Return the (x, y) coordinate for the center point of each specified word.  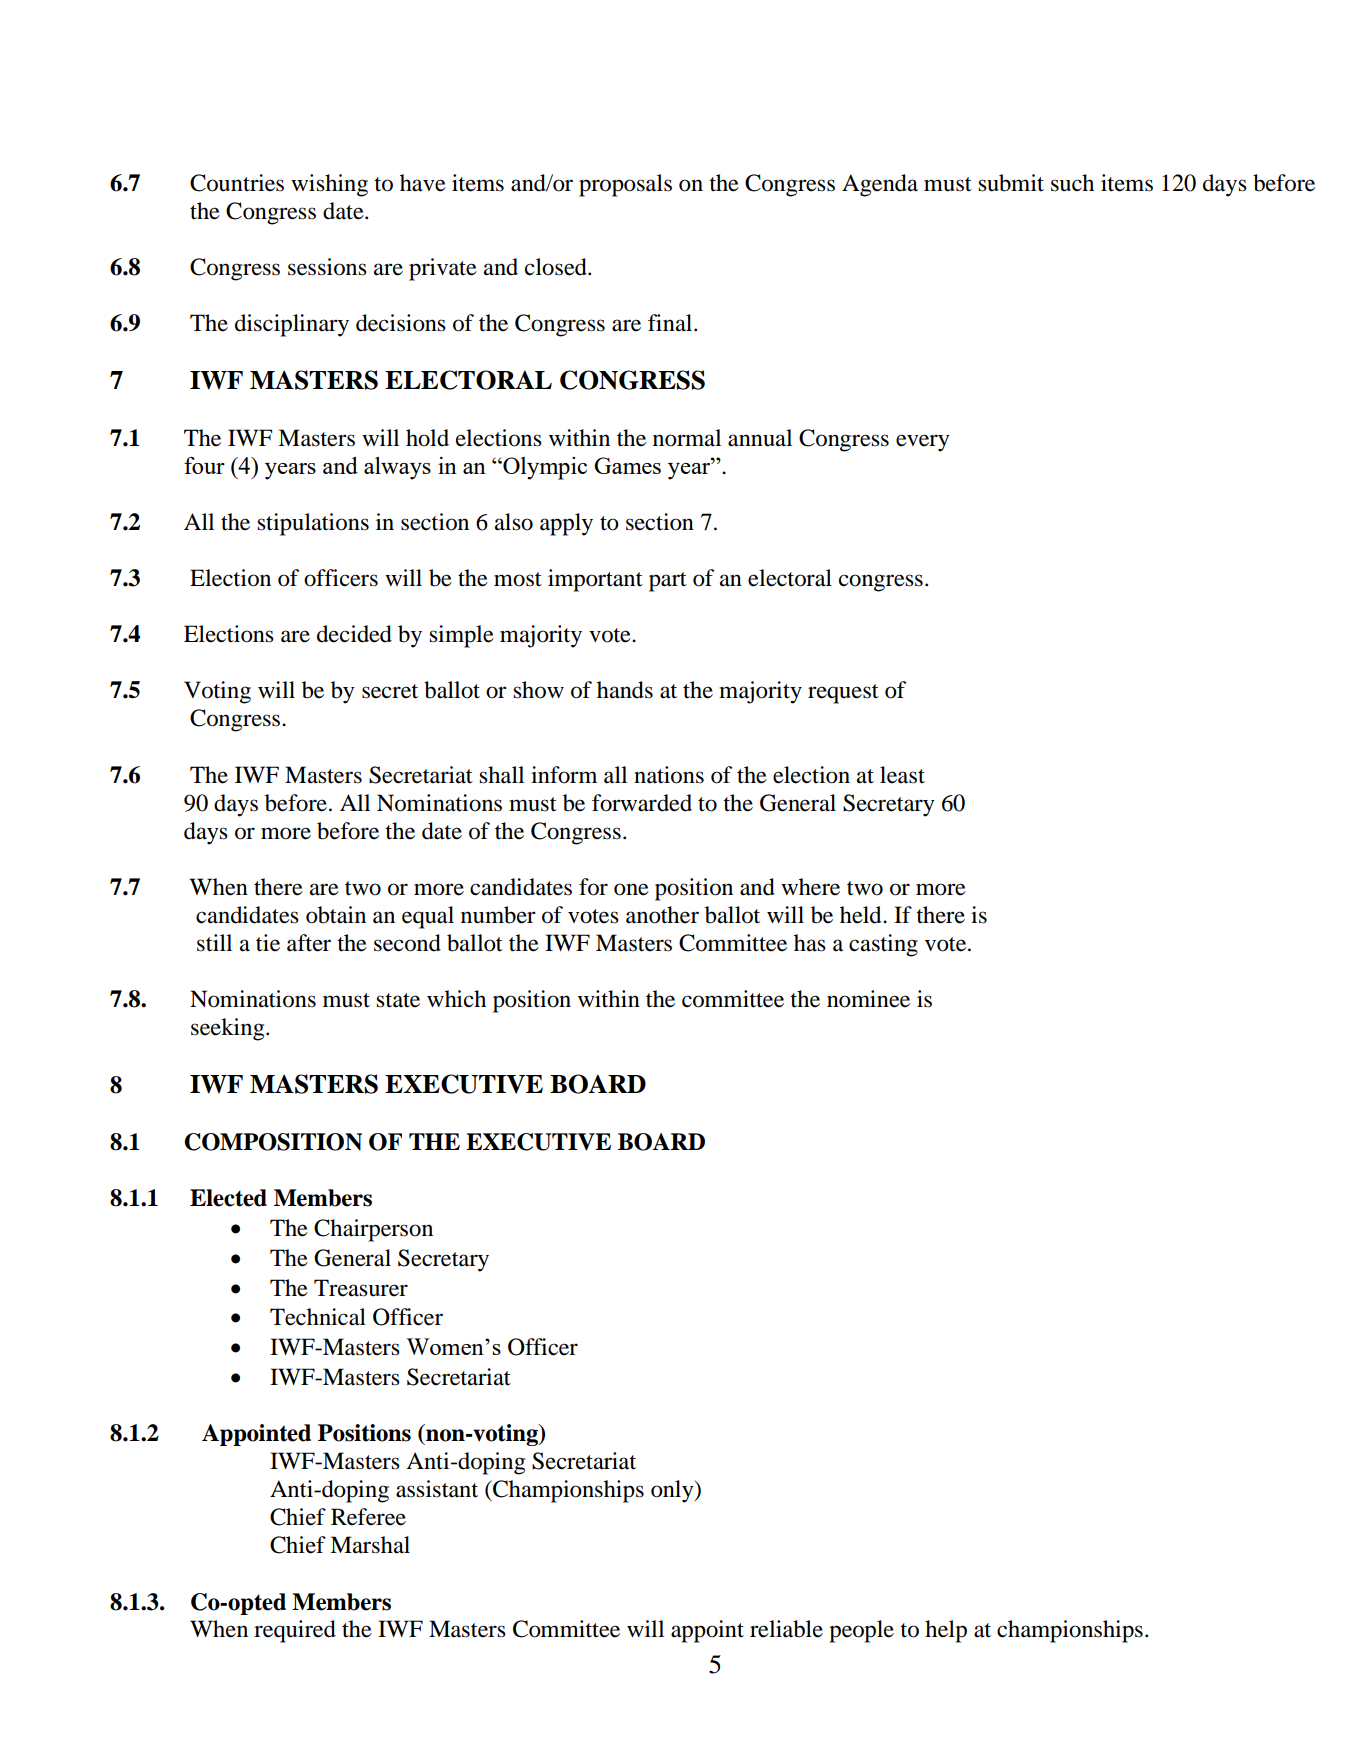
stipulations (313, 524)
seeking (229, 1029)
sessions (327, 267)
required (295, 1631)
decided (354, 634)
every (922, 443)
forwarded (642, 803)
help (946, 1631)
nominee (868, 999)
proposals (625, 185)
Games (627, 465)
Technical (318, 1317)
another (662, 915)
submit (1011, 183)
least (902, 775)
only (673, 1491)
